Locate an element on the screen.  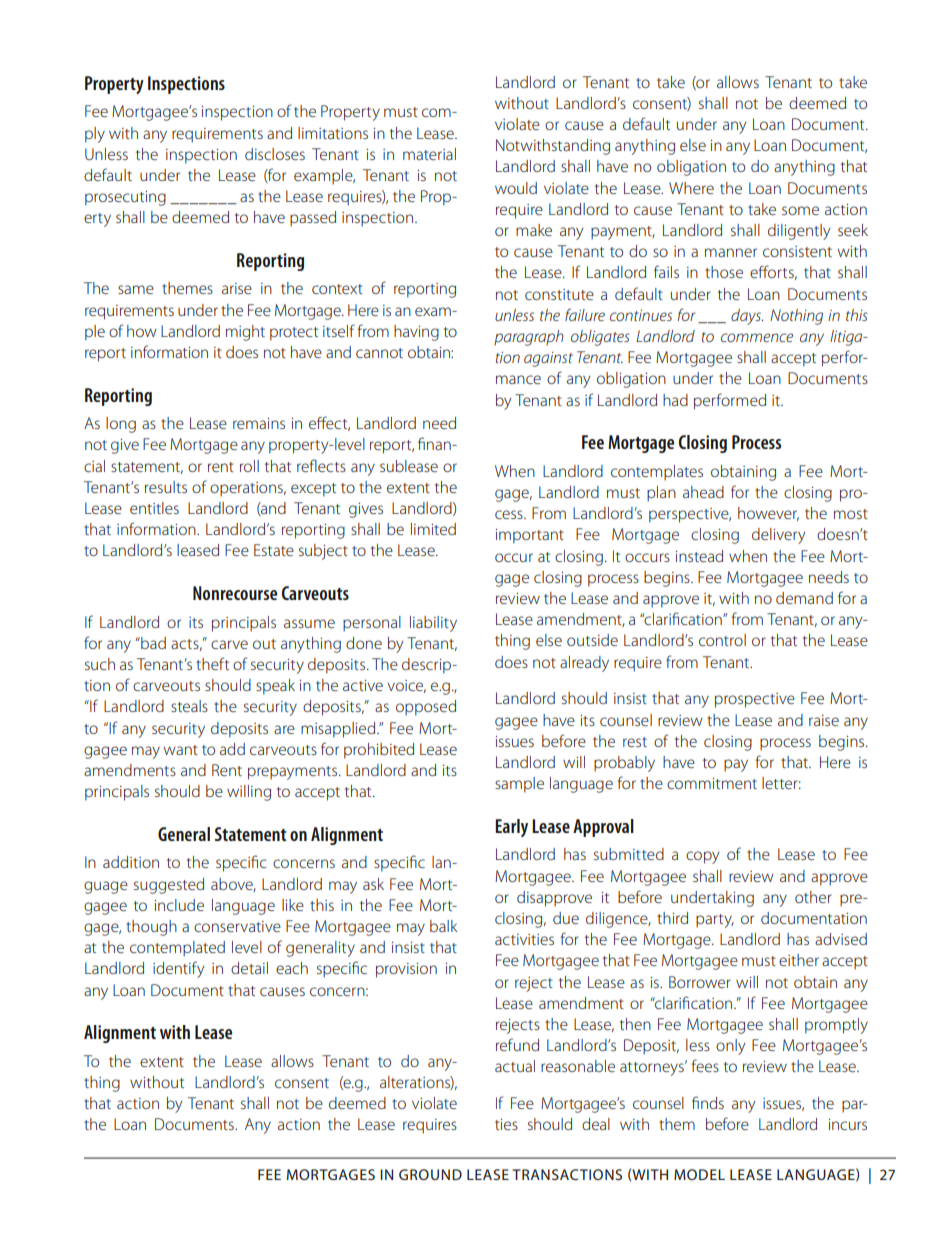
include is located at coordinates (179, 905).
